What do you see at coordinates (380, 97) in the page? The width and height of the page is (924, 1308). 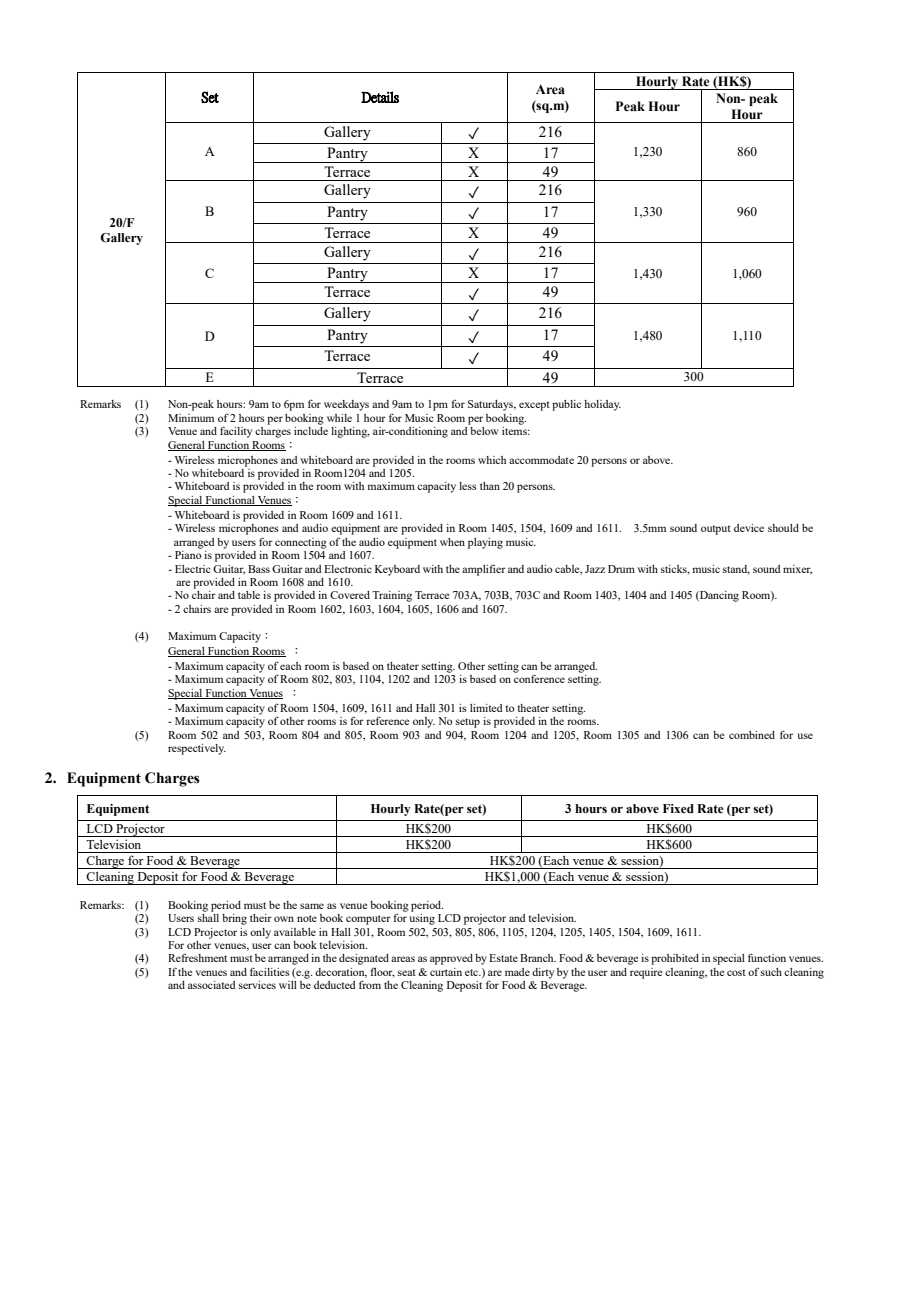 I see `Details` at bounding box center [380, 97].
